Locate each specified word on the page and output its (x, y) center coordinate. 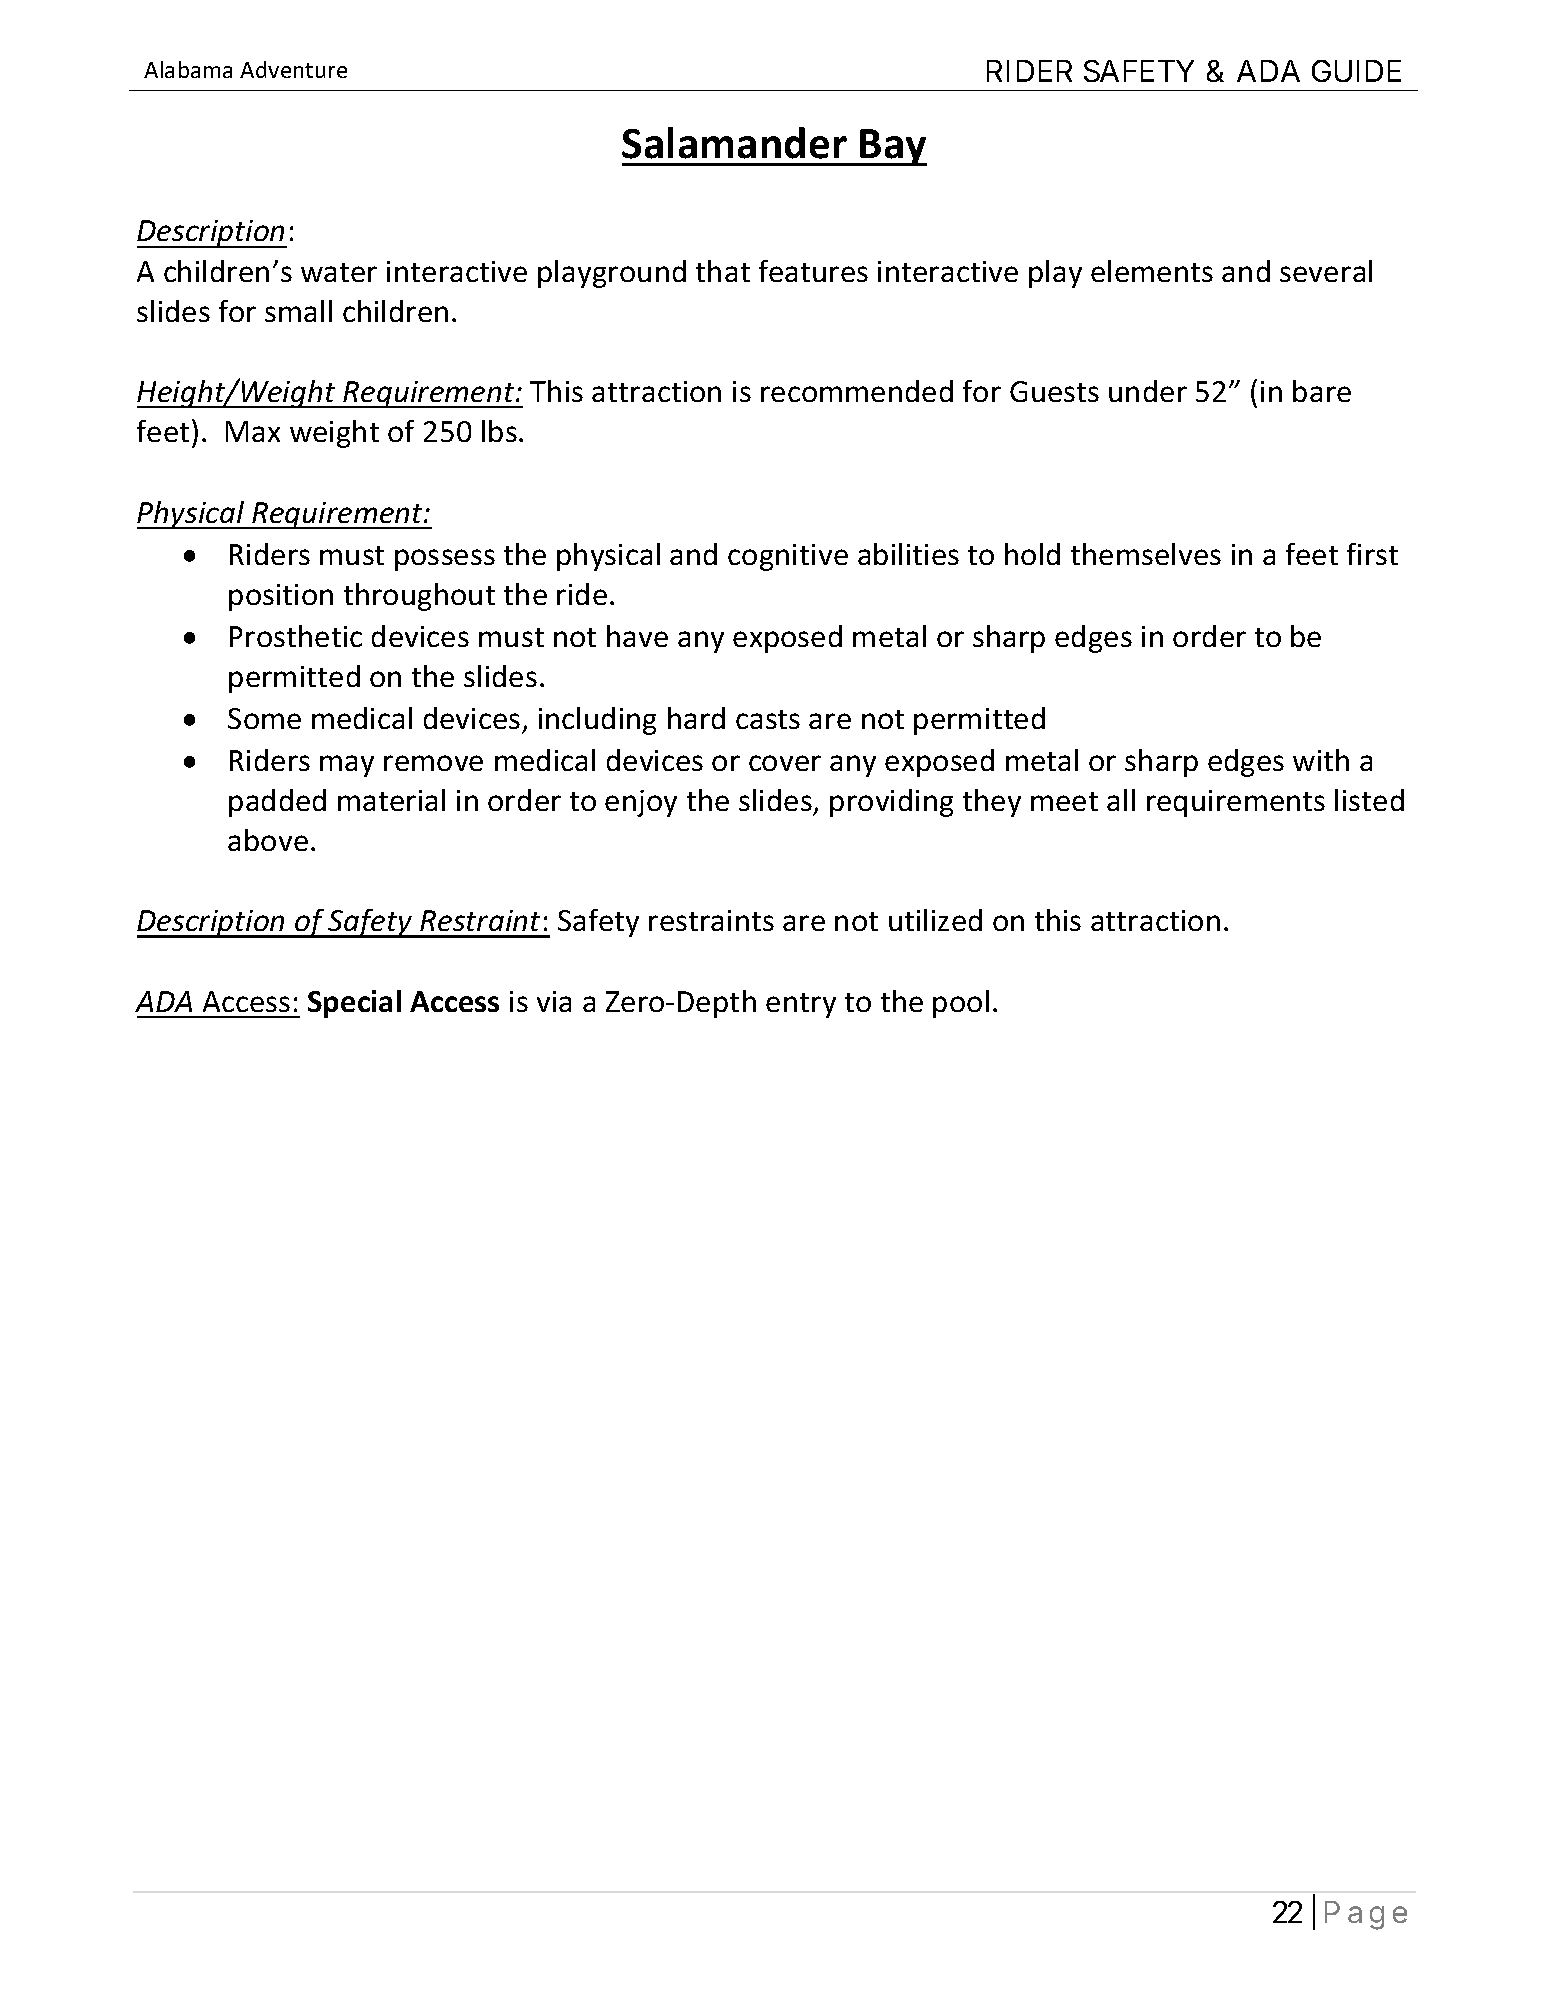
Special (354, 1004)
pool (961, 1004)
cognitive (788, 557)
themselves (1146, 554)
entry (801, 1005)
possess (445, 560)
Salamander (734, 143)
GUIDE (1356, 71)
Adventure (293, 69)
